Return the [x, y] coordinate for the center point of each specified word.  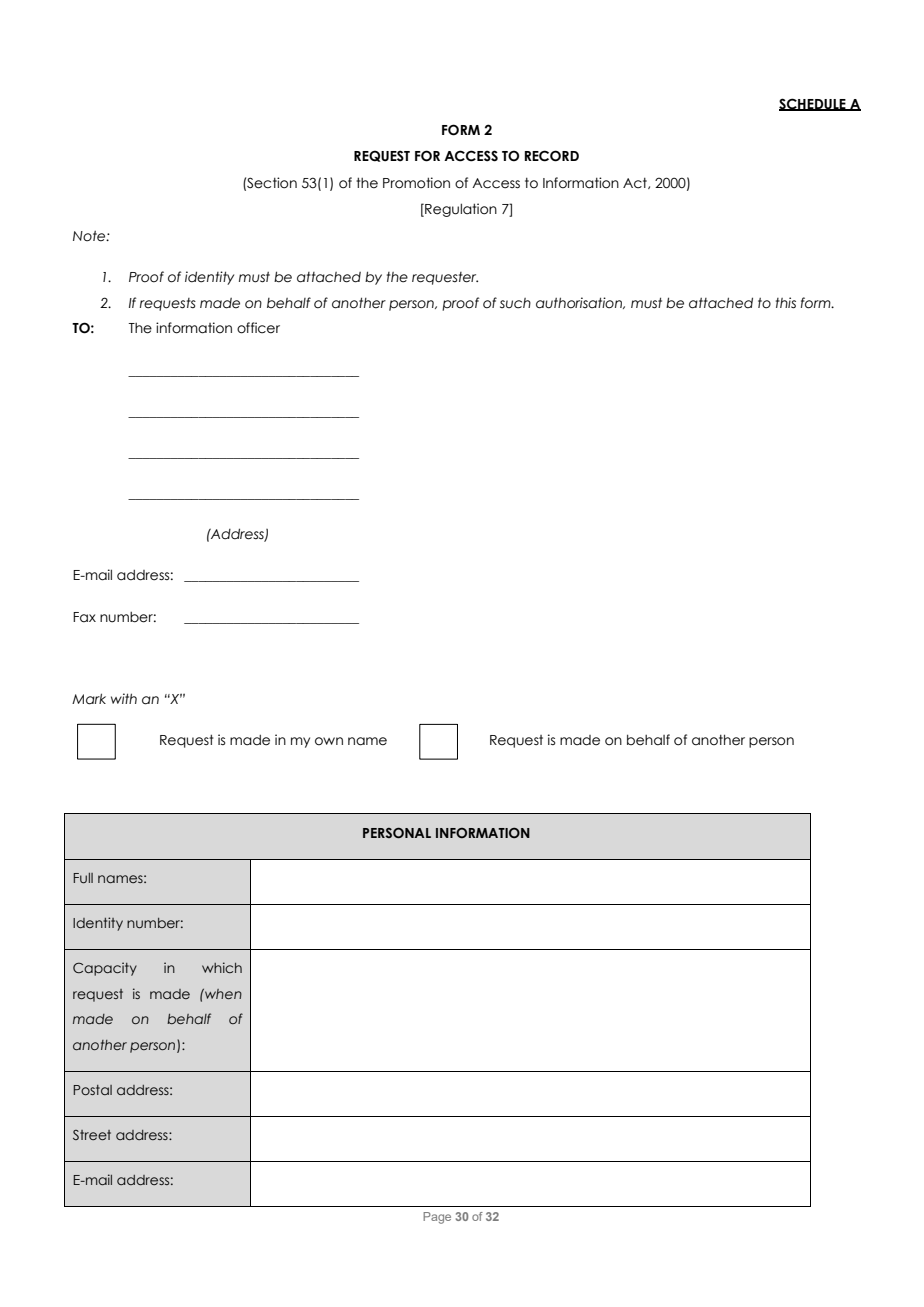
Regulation [460, 210]
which [222, 967]
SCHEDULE [813, 104]
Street [92, 1135]
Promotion [416, 183]
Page [437, 1218]
